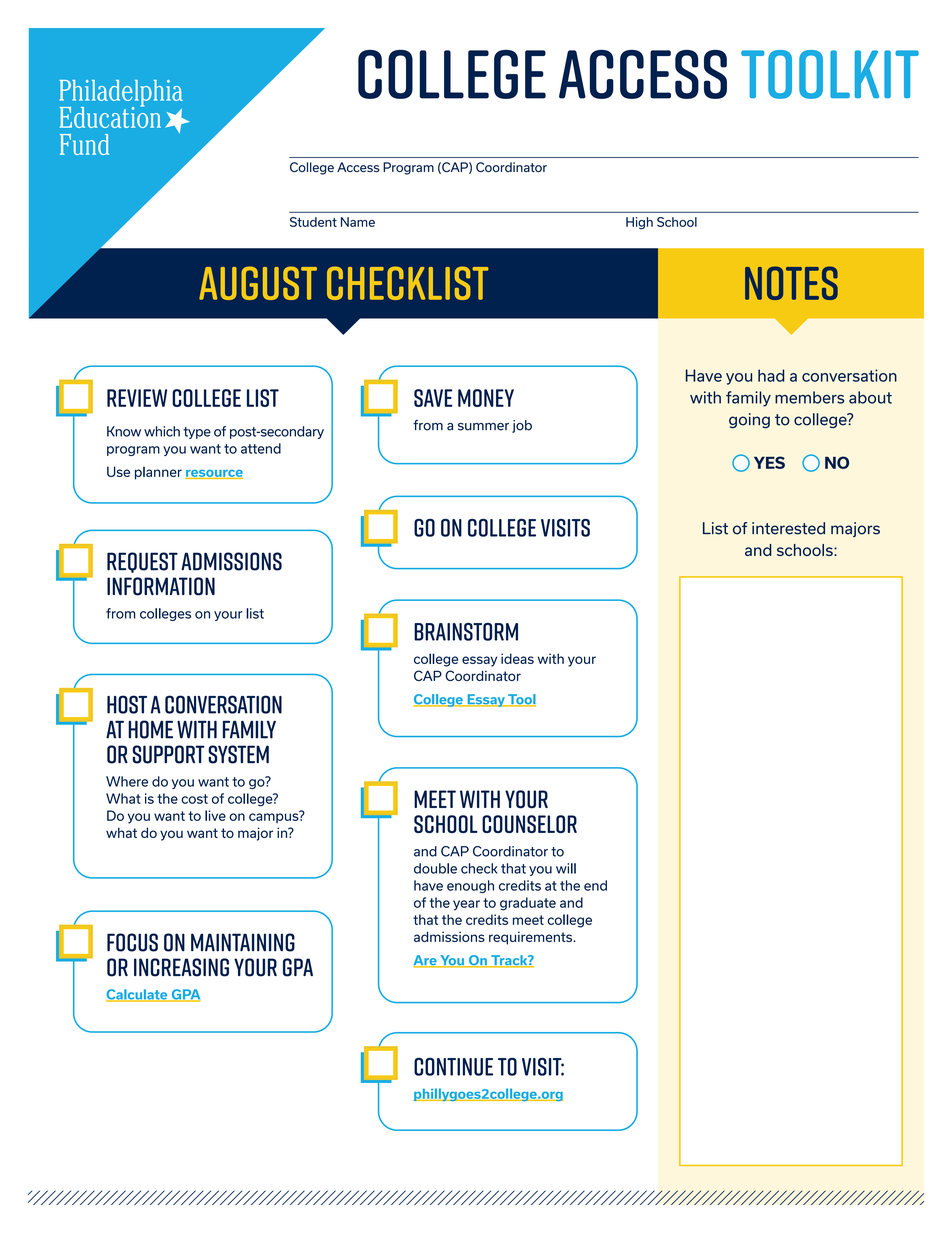  Describe the element at coordinates (258, 283) in the page. I see `AUGUST` at that location.
